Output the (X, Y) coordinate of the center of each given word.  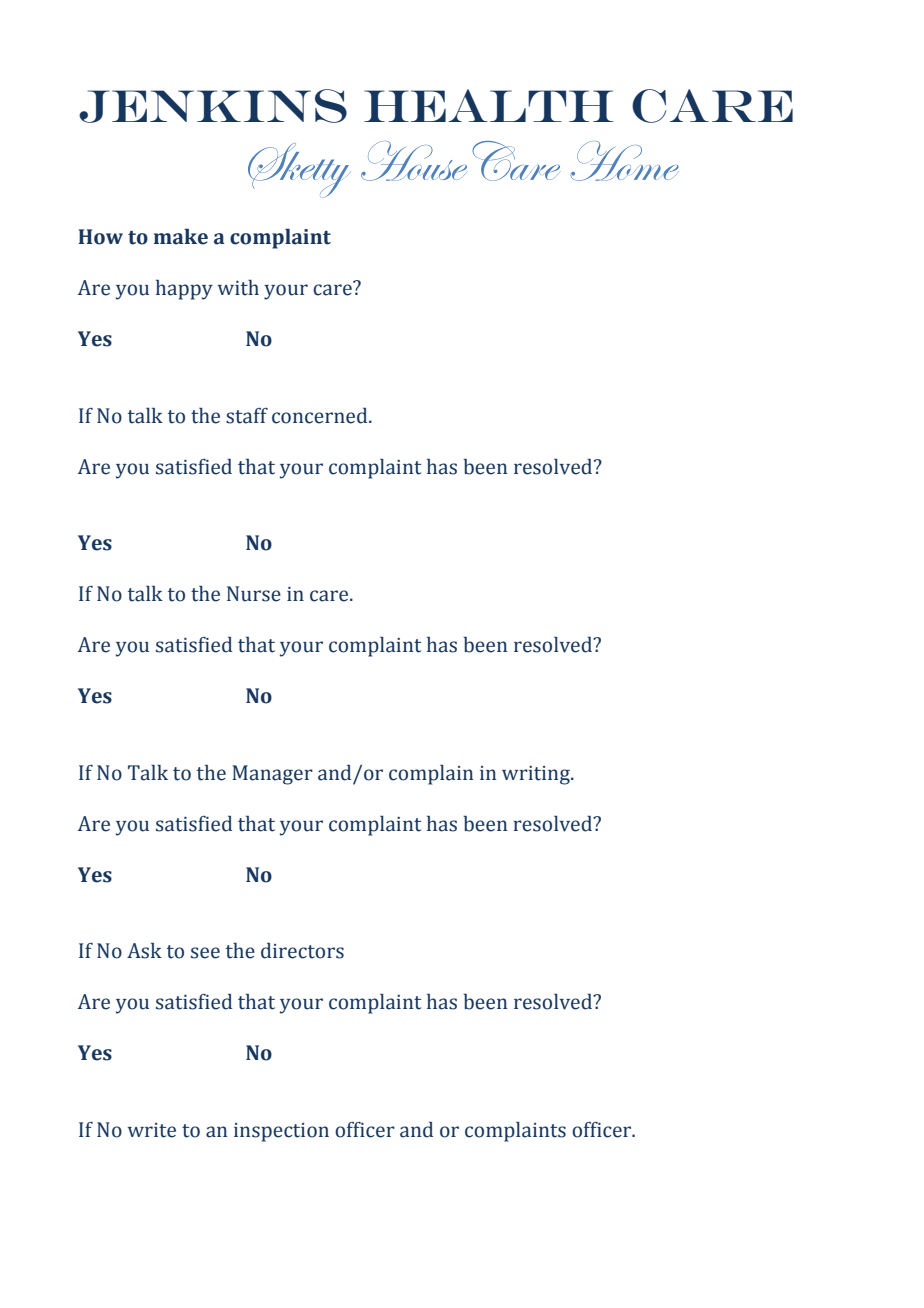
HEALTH (488, 105)
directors (302, 951)
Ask (144, 951)
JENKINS (213, 106)
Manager (272, 775)
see (205, 953)
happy (184, 290)
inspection (281, 1132)
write (152, 1130)
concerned (321, 416)
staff (247, 416)
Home (624, 161)
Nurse (254, 594)
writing (537, 775)
